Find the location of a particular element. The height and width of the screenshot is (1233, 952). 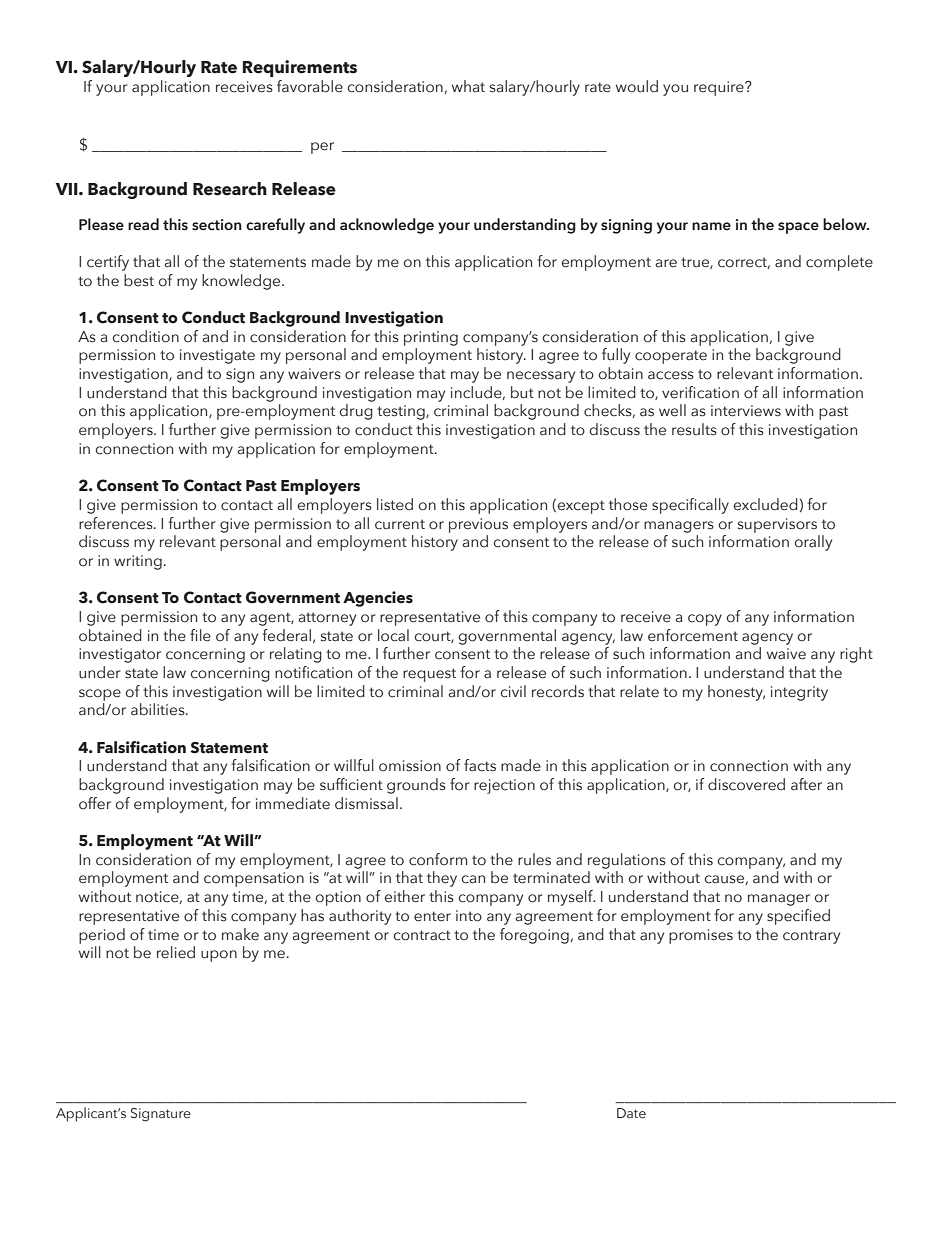

interviews is located at coordinates (746, 411).
